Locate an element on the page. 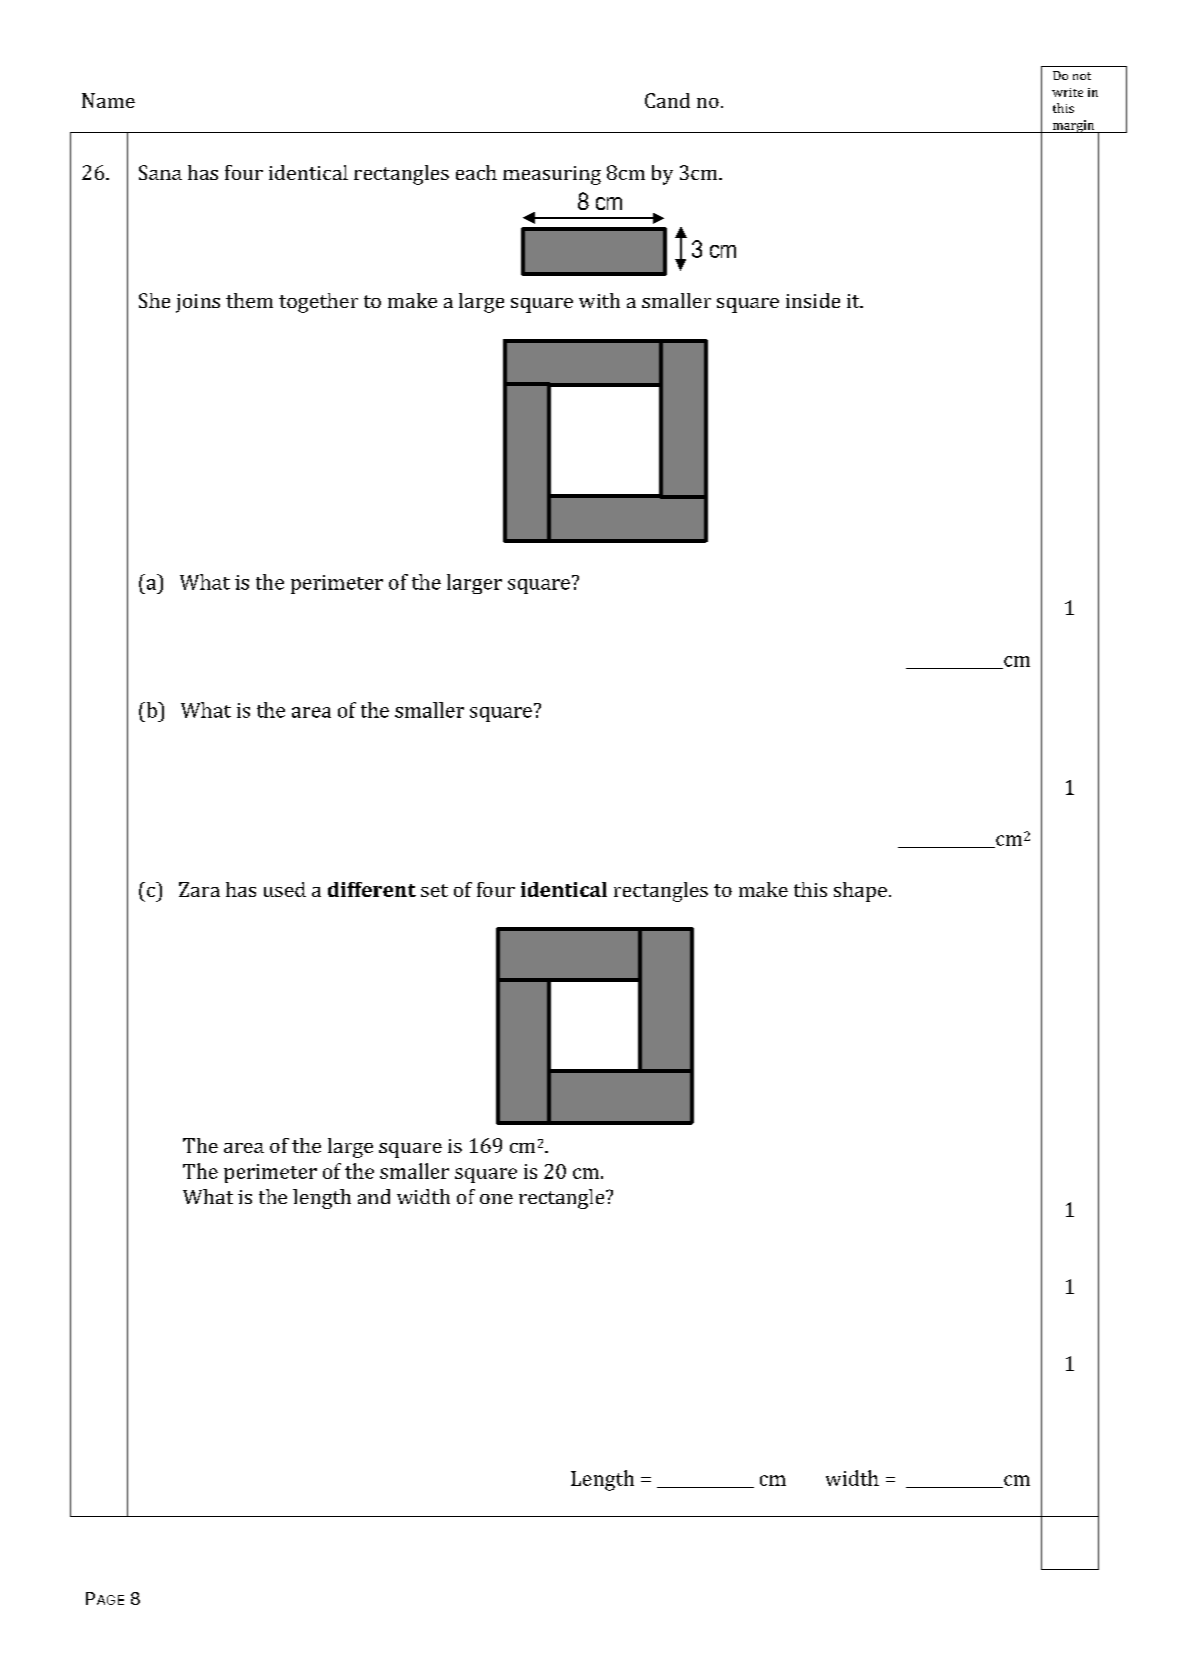  write is located at coordinates (1067, 92).
